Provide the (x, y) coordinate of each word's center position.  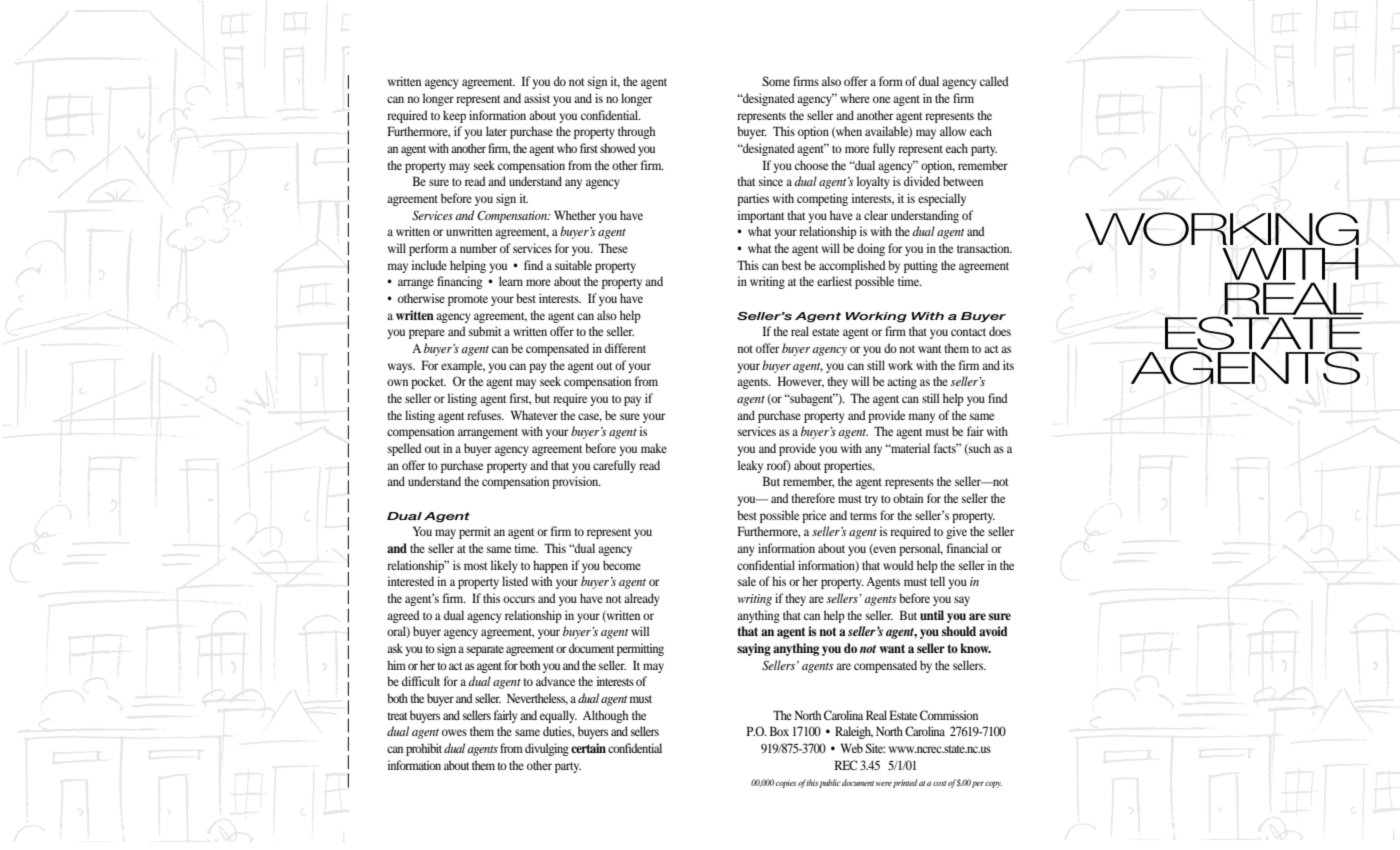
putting (921, 266)
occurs (519, 599)
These (613, 248)
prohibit (424, 749)
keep (454, 116)
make (654, 448)
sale (747, 581)
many (922, 418)
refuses (485, 415)
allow (953, 131)
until (932, 615)
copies (786, 784)
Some (776, 81)
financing (459, 282)
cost (939, 783)
